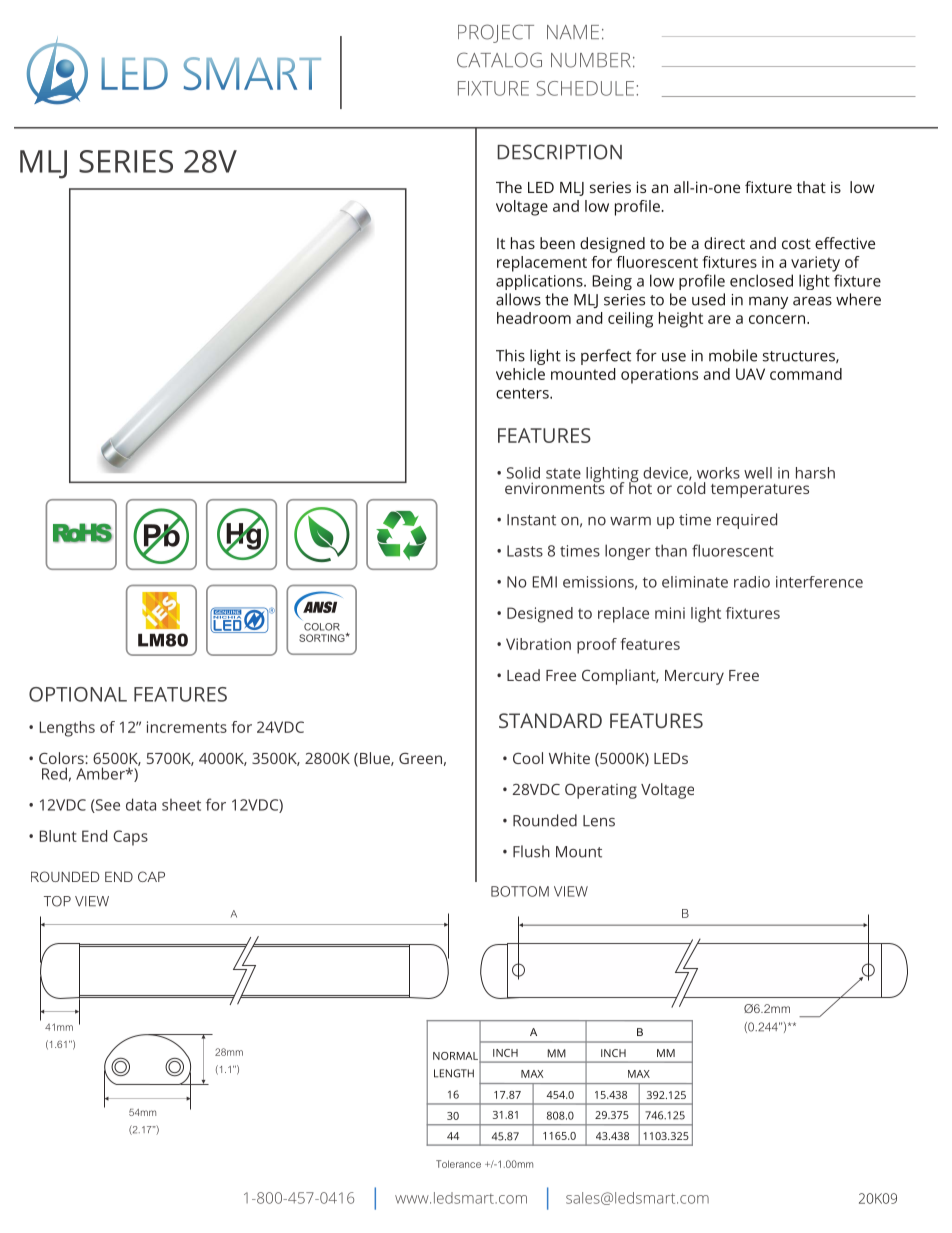 The width and height of the screenshot is (952, 1233). I want to click on CATALOG, so click(499, 60).
